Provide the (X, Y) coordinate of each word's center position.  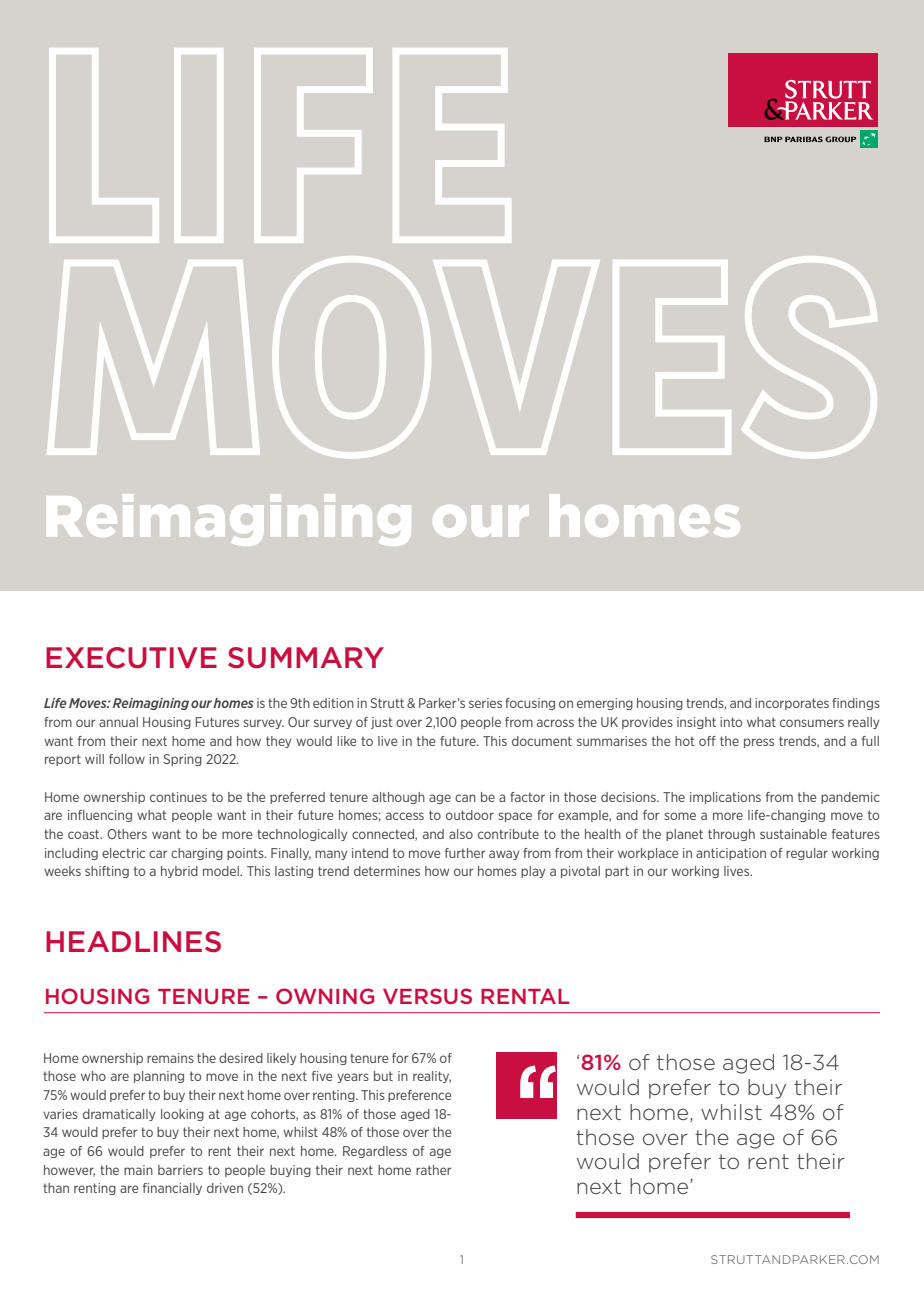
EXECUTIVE (131, 658)
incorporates (792, 704)
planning (159, 1077)
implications (725, 798)
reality (432, 1077)
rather (433, 1170)
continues (178, 797)
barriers (180, 1170)
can (465, 798)
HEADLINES (133, 942)
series (485, 703)
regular (807, 854)
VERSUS (427, 996)
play (533, 872)
